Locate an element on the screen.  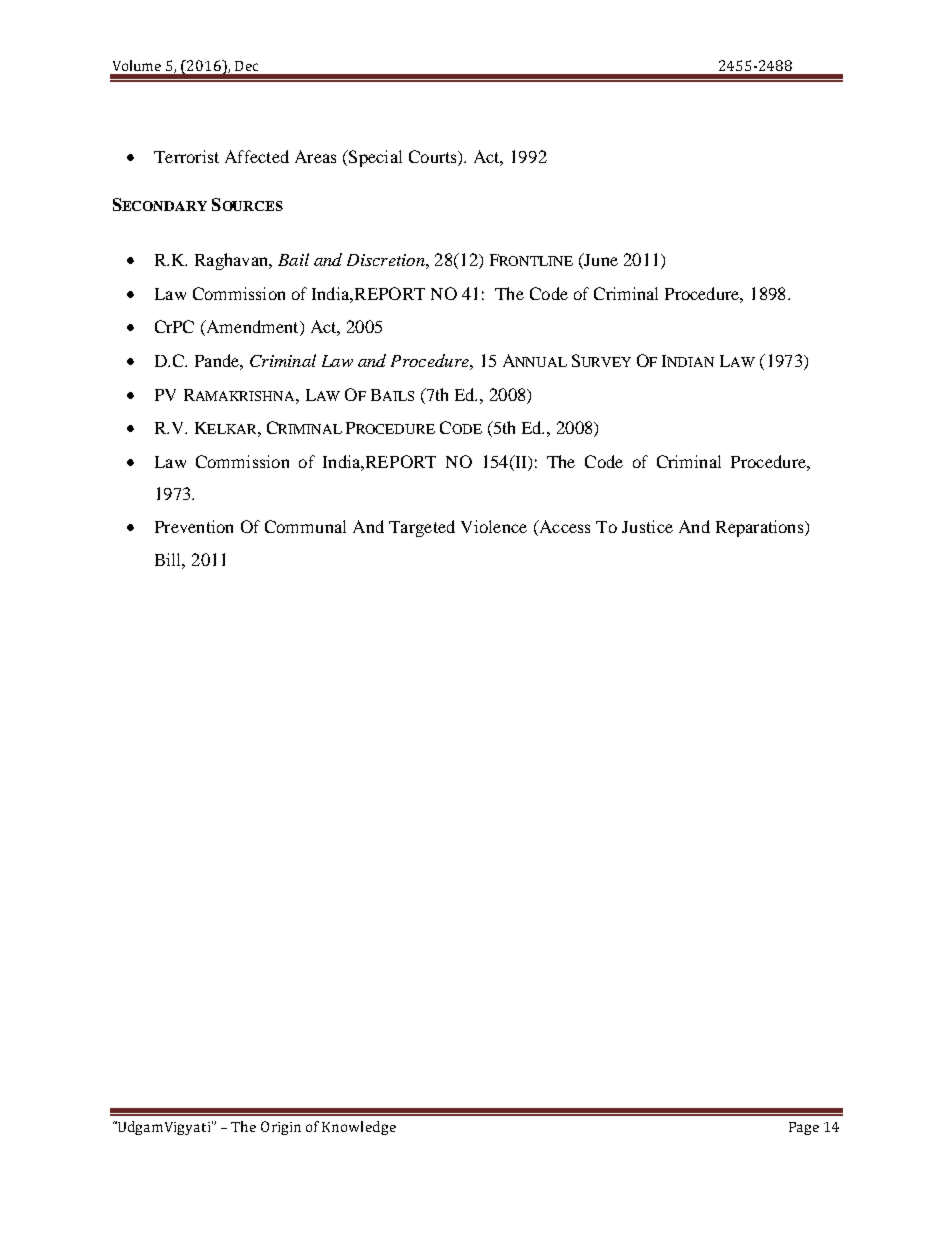
Courts is located at coordinates (434, 158).
